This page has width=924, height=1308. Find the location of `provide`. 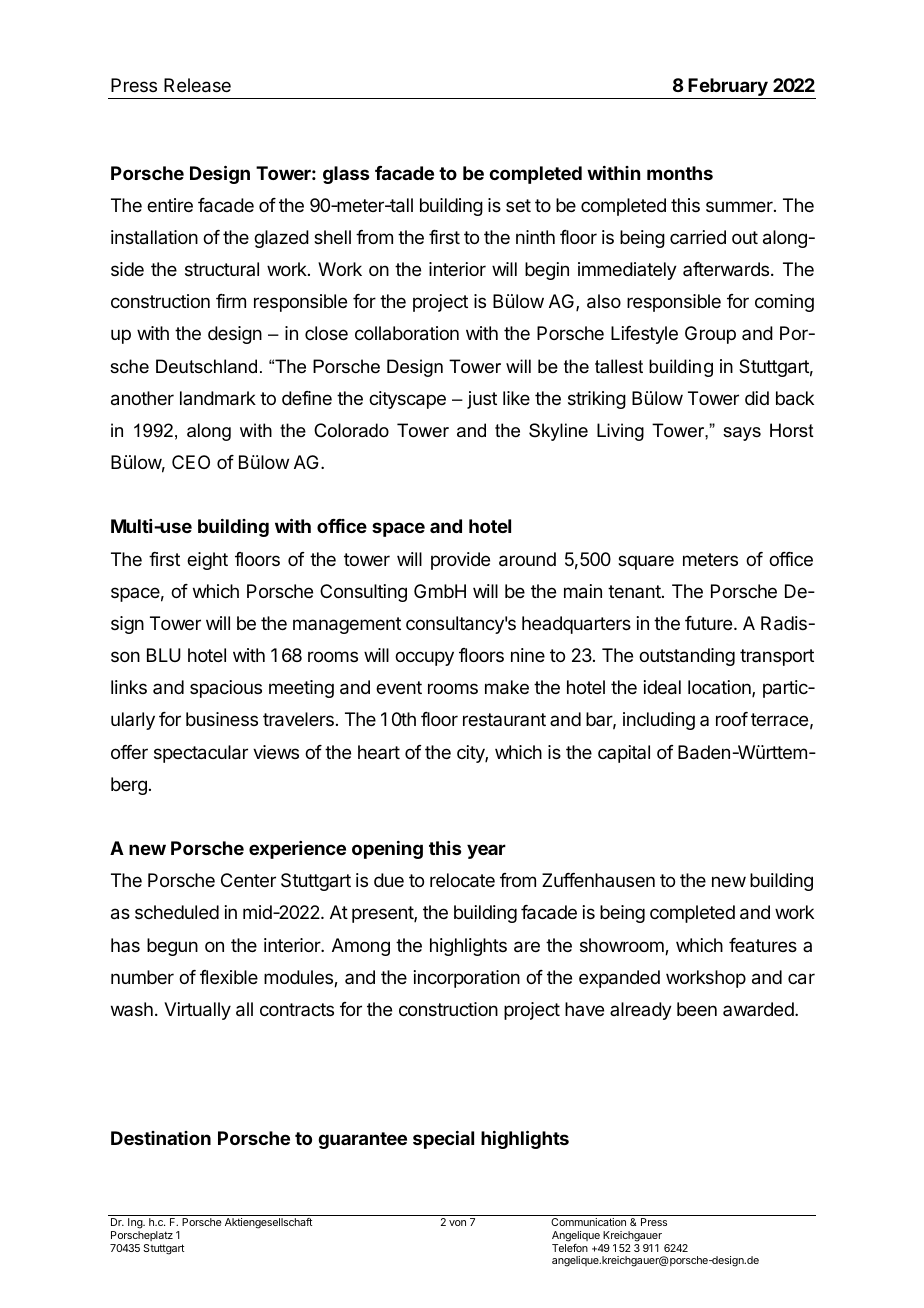

provide is located at coordinates (460, 561).
